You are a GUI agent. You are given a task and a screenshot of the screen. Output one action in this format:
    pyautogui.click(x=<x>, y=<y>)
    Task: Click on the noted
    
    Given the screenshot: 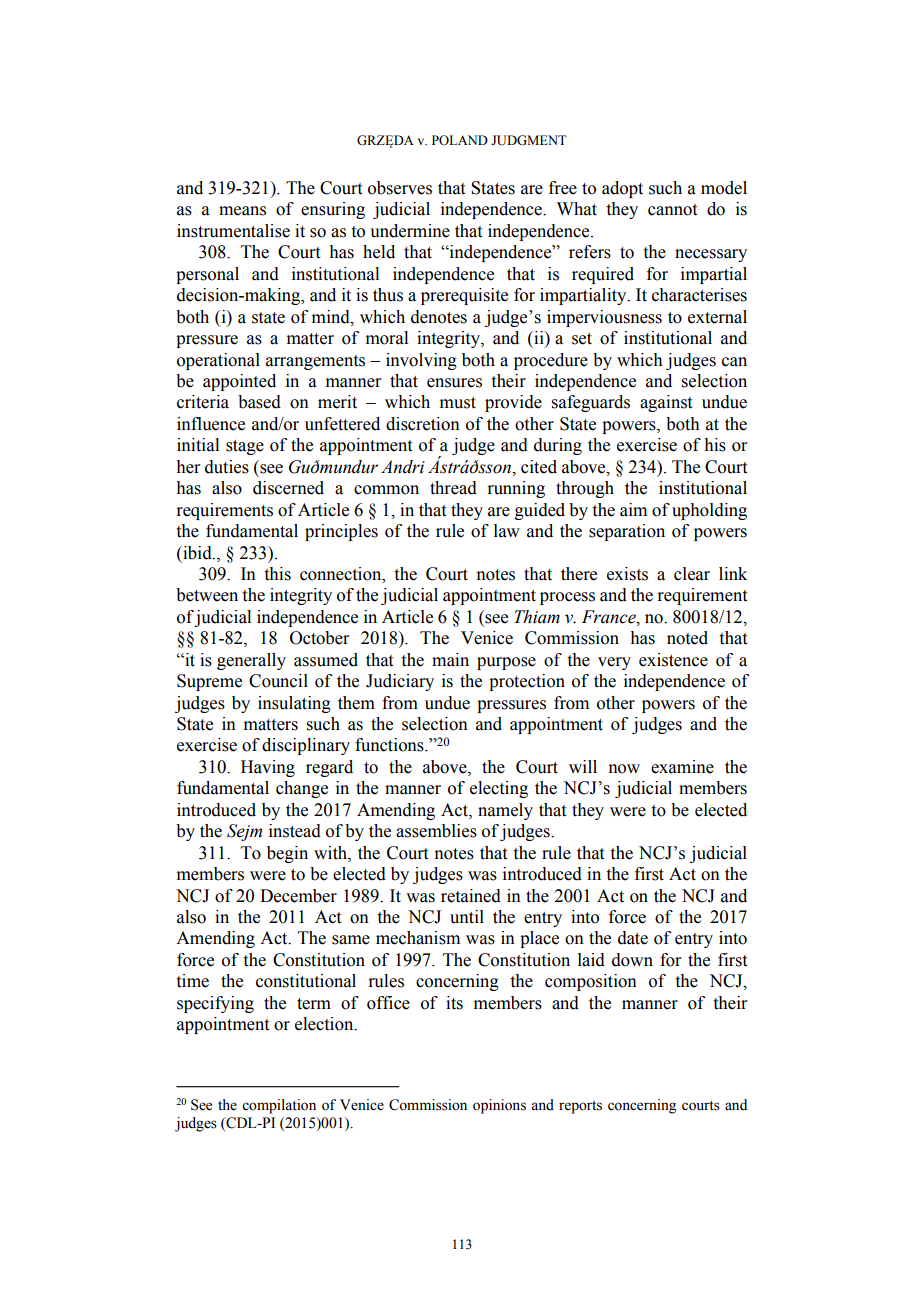 What is the action you would take?
    pyautogui.click(x=687, y=638)
